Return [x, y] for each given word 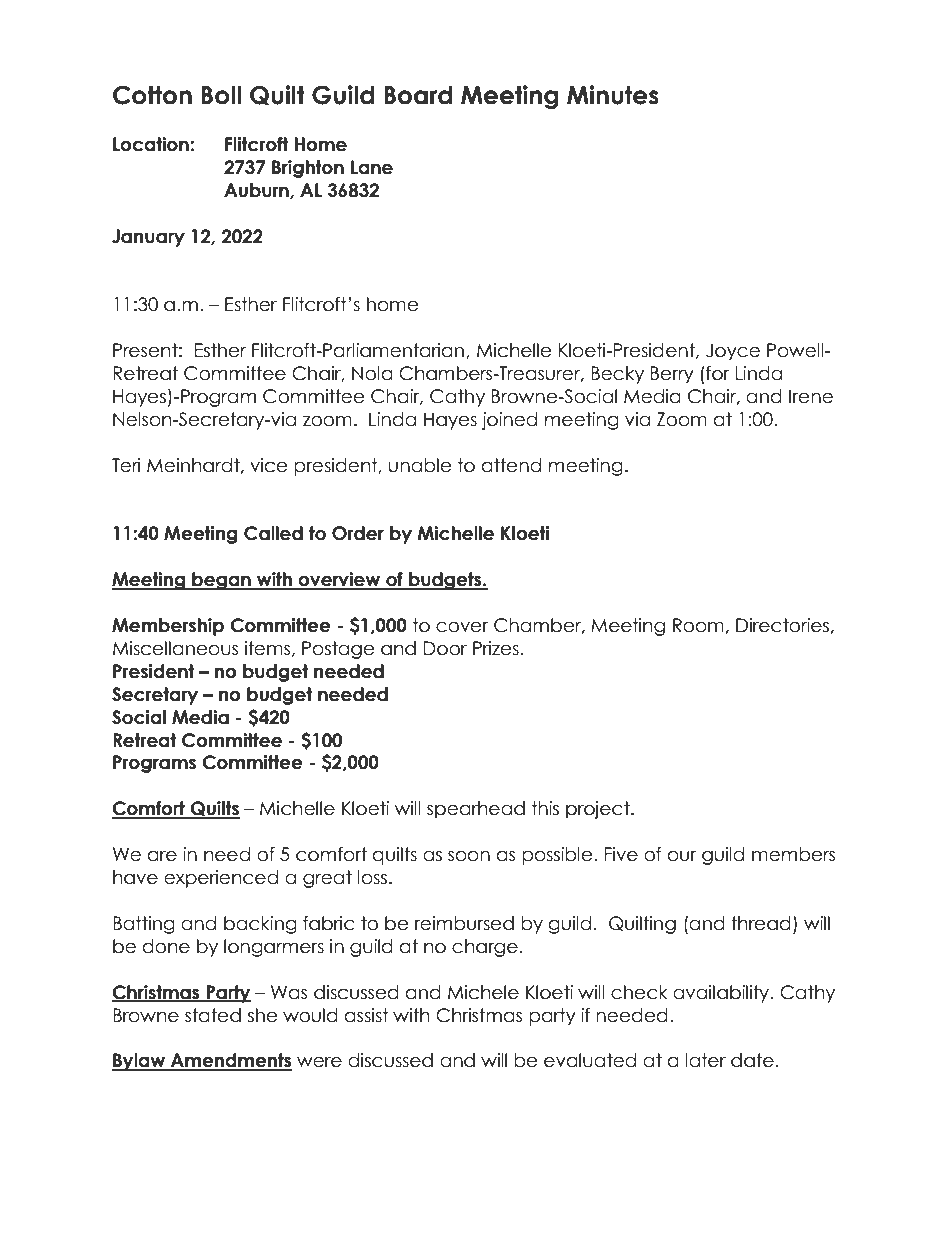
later [705, 1060]
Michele [483, 992]
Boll [221, 95]
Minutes [613, 95]
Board [418, 95]
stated [213, 1015]
